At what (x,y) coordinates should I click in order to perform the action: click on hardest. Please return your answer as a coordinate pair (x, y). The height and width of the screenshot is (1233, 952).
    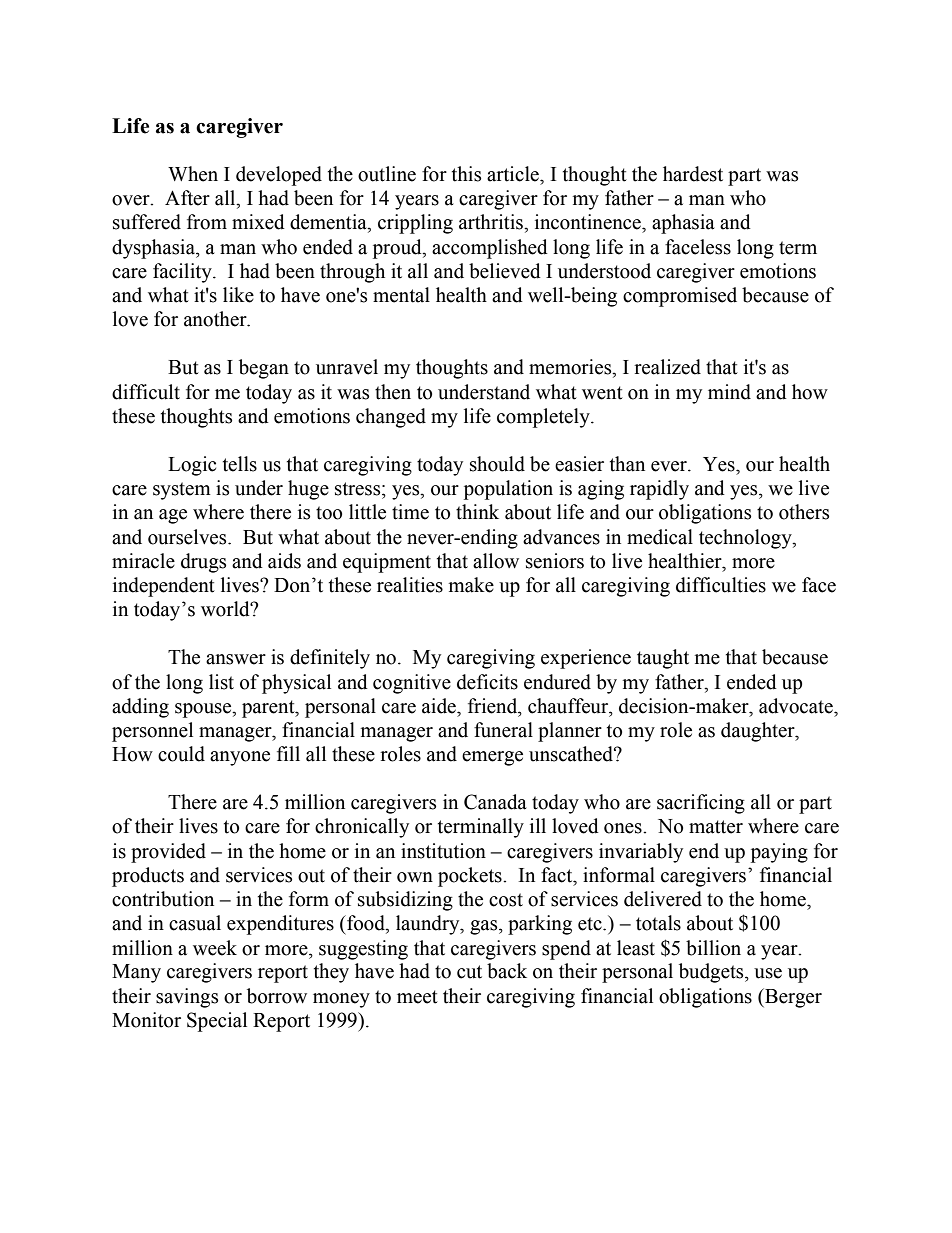
    Looking at the image, I should click on (693, 174).
